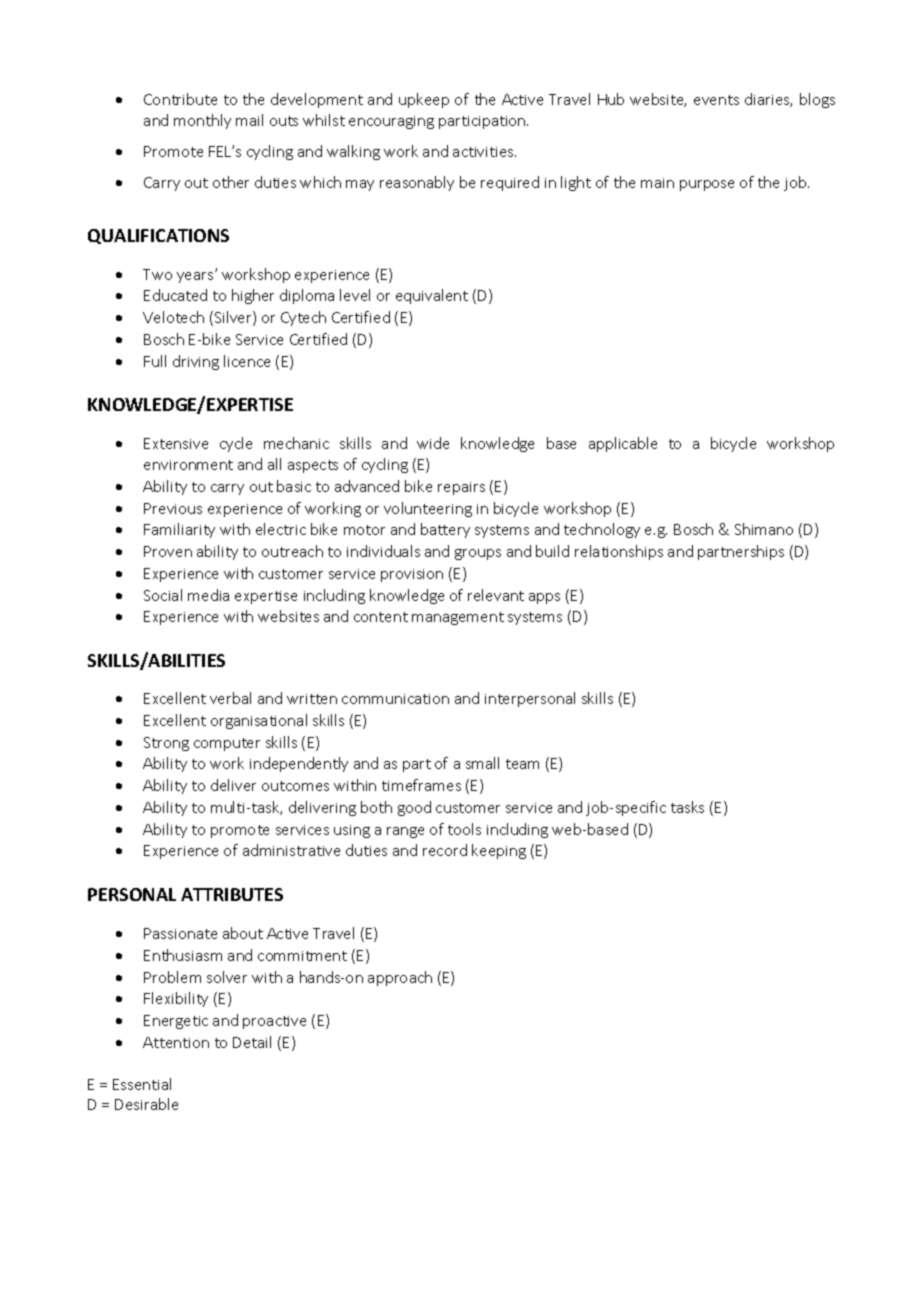  What do you see at coordinates (202, 121) in the page?
I see `monthly` at bounding box center [202, 121].
